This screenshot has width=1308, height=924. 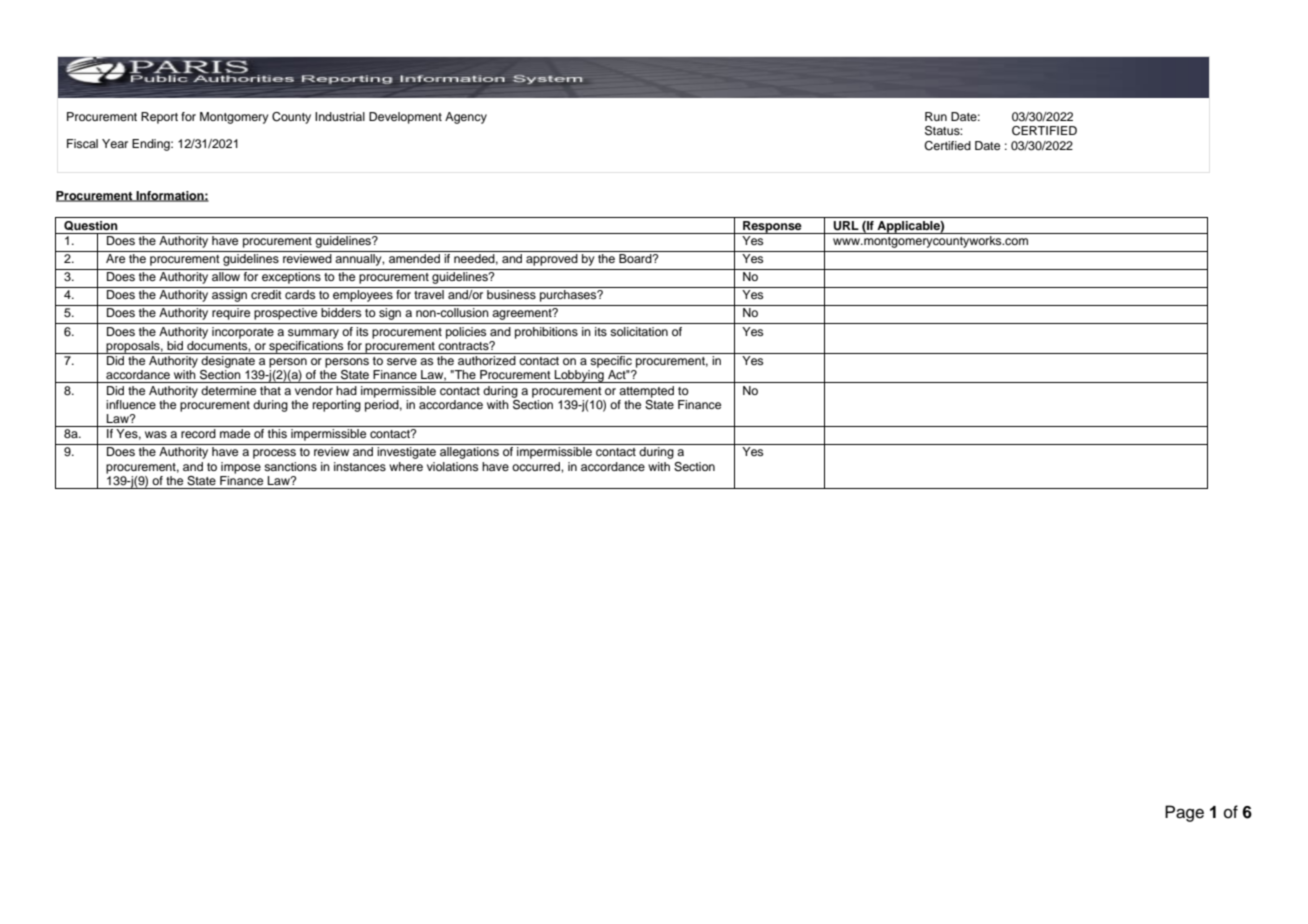 What do you see at coordinates (452, 466) in the screenshot?
I see `violations` at bounding box center [452, 466].
